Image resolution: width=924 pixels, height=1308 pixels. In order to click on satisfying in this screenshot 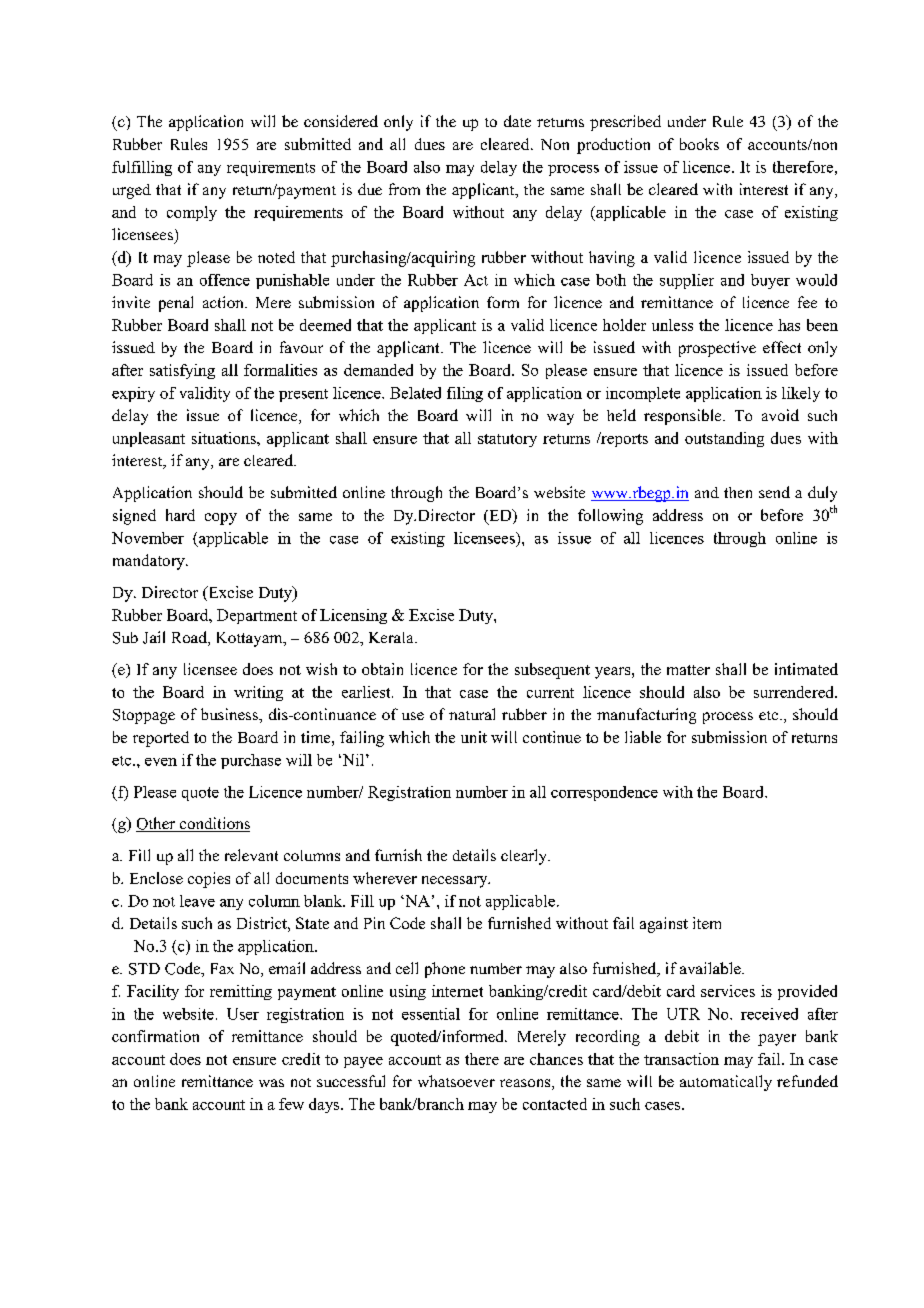, I will do `click(182, 371)`.
